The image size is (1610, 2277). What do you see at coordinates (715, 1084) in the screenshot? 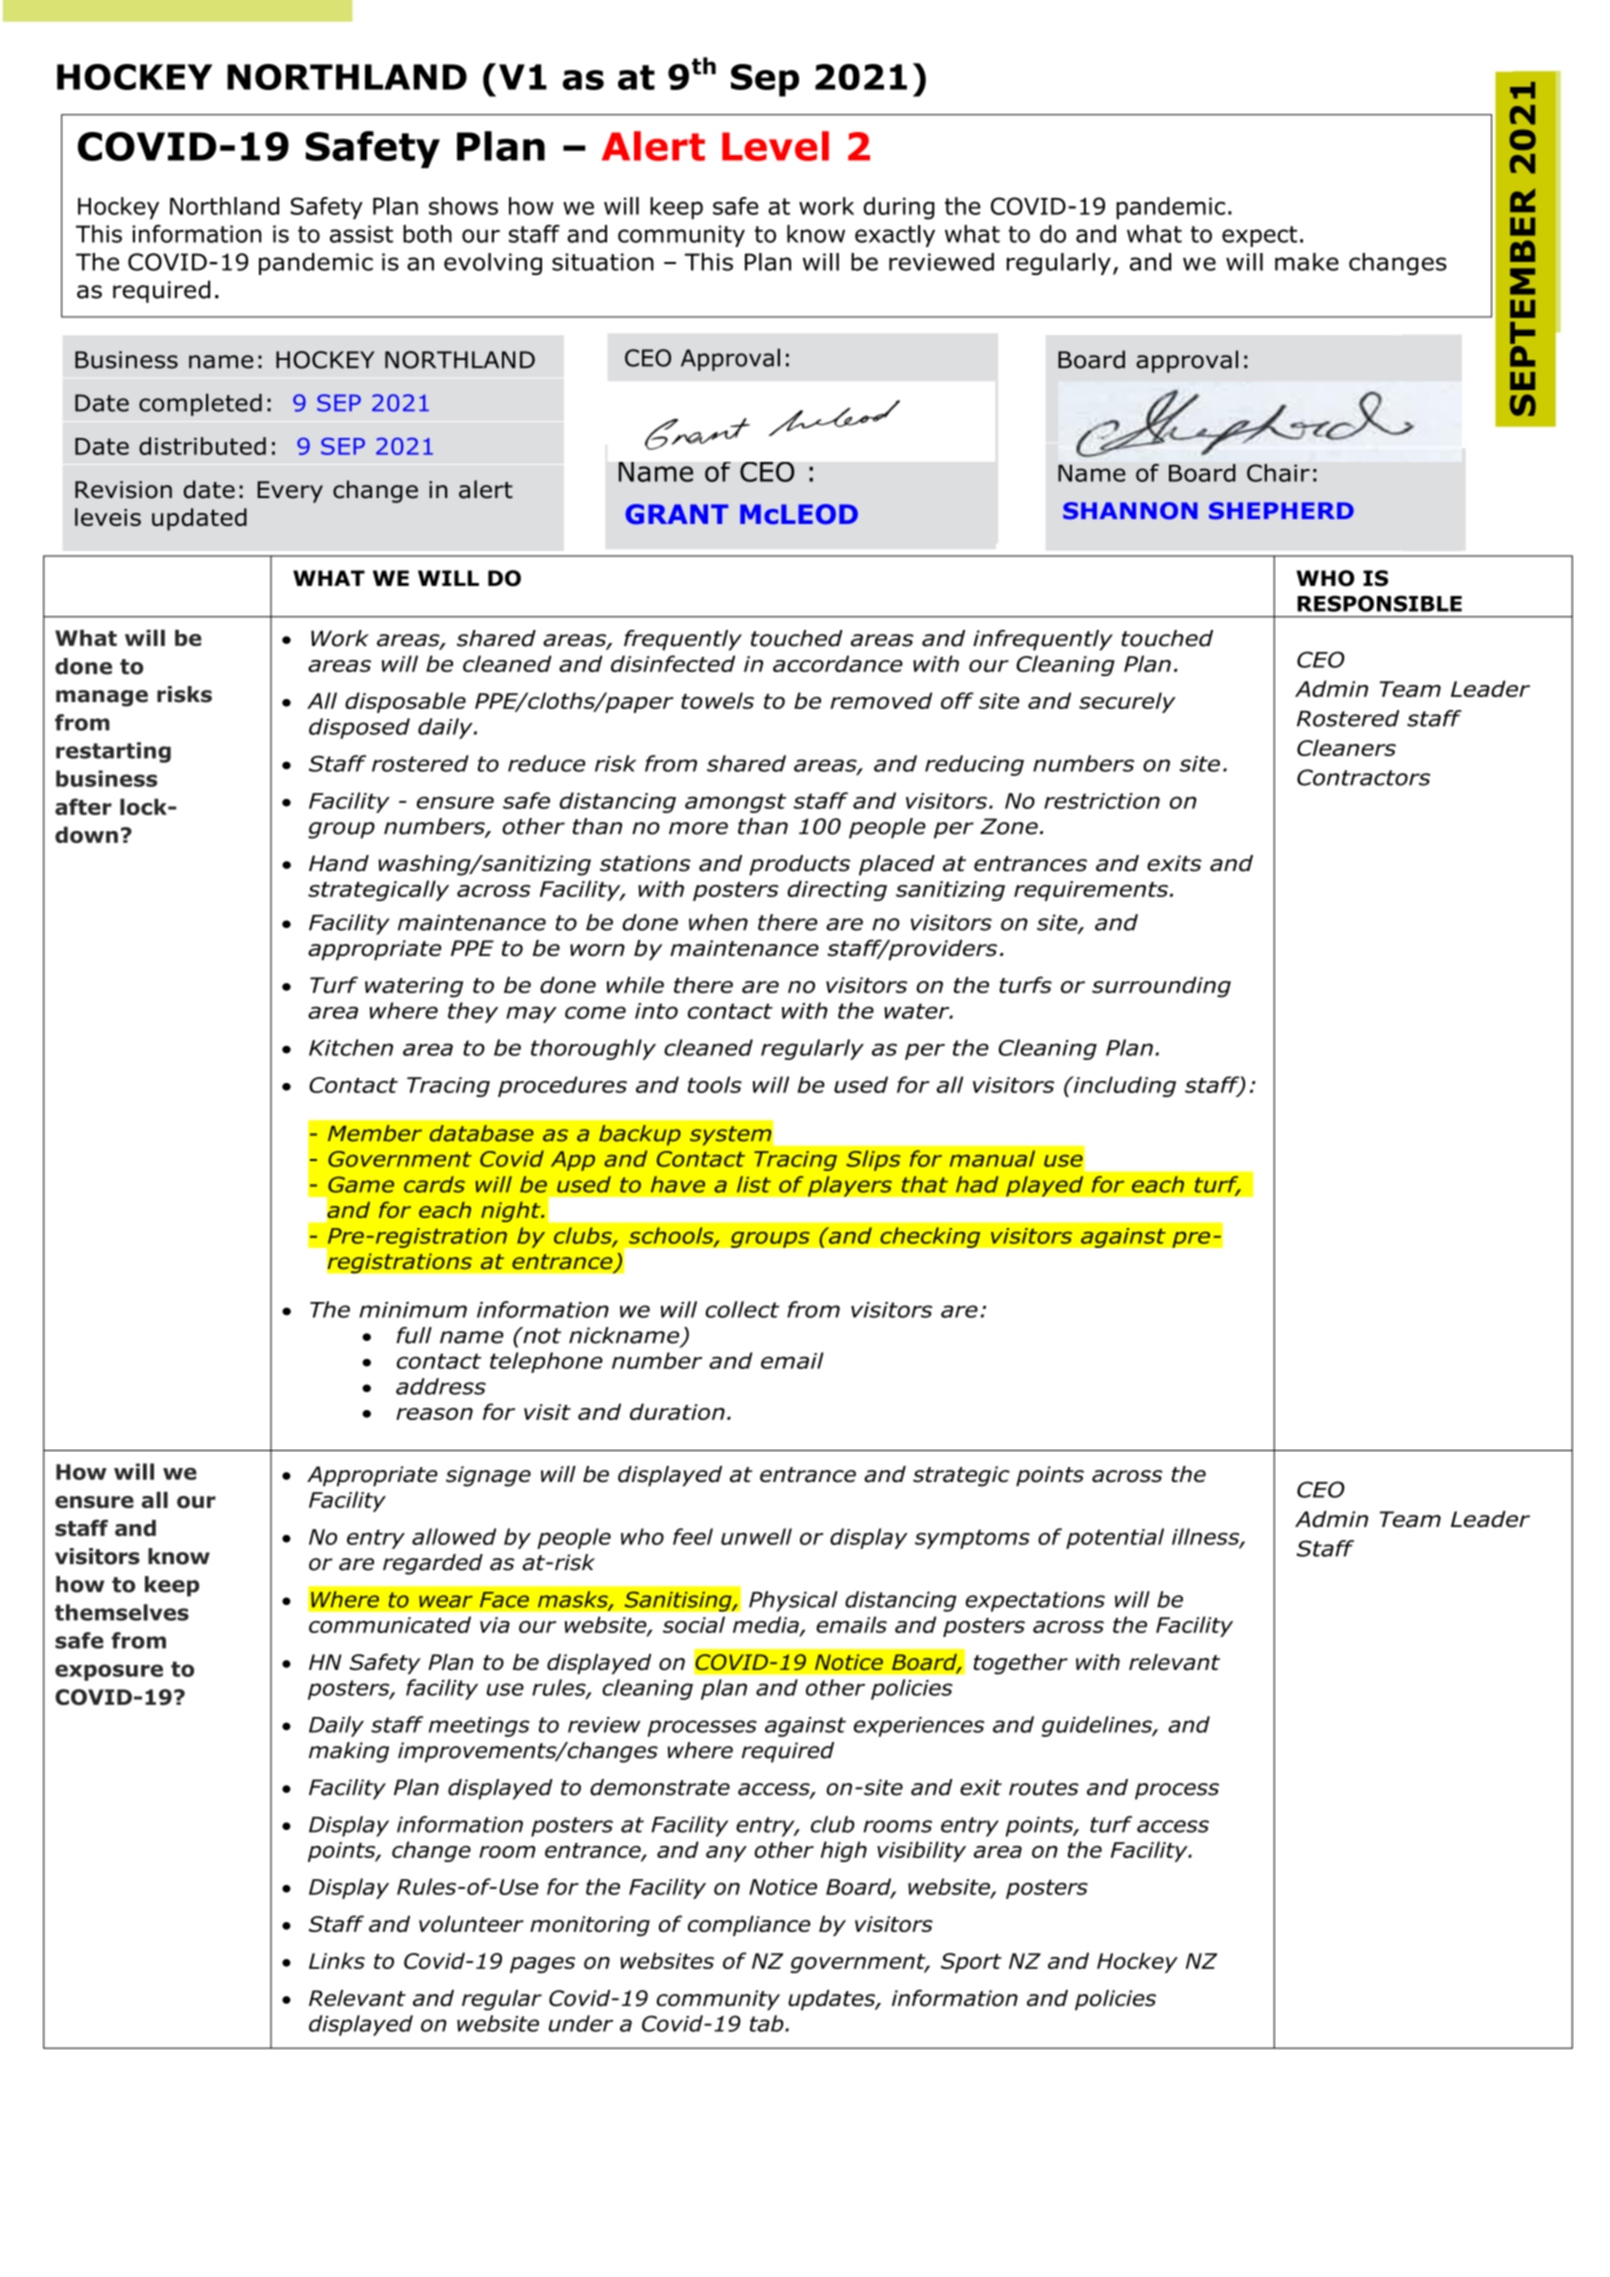
I see `tools` at bounding box center [715, 1084].
